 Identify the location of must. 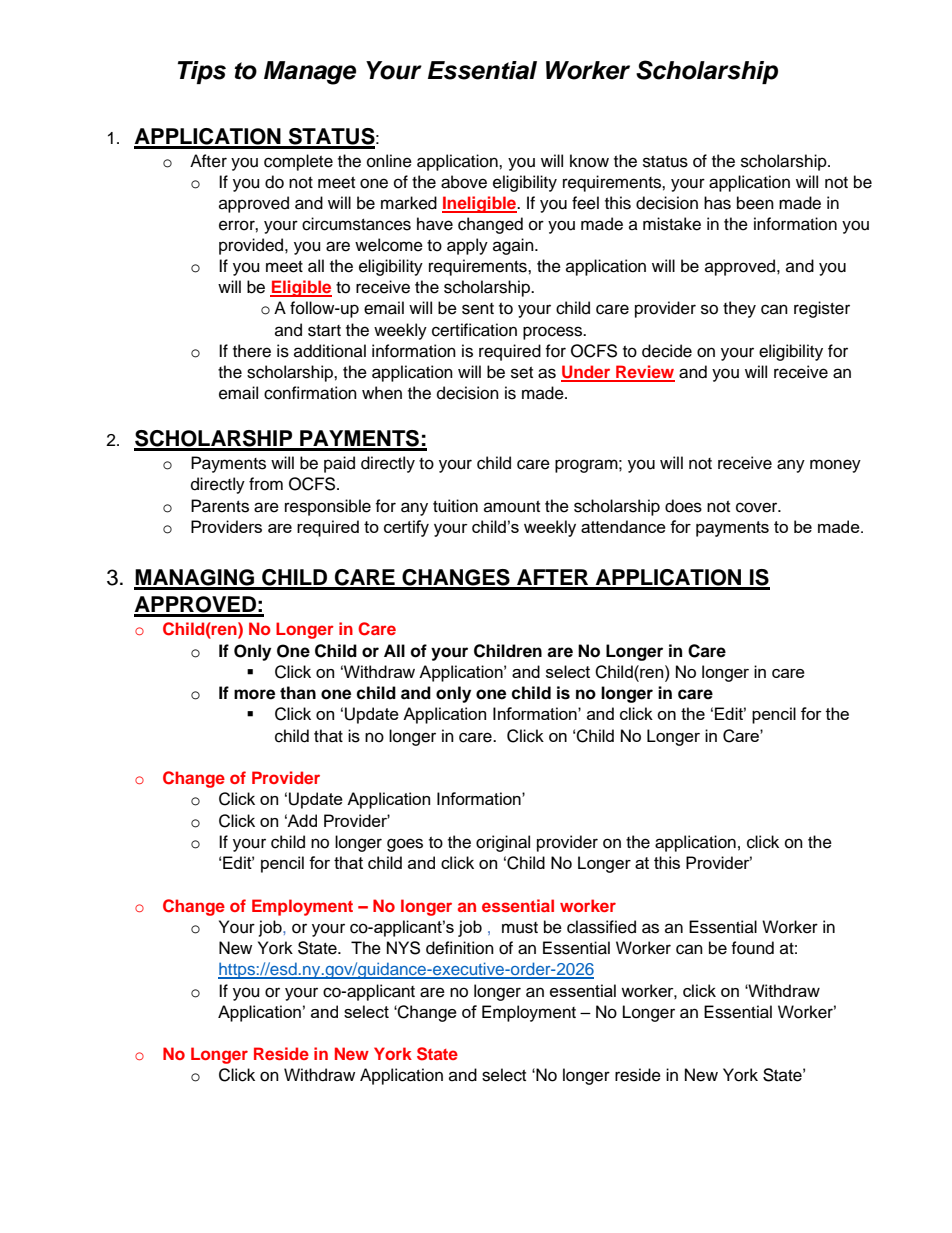
(520, 928).
